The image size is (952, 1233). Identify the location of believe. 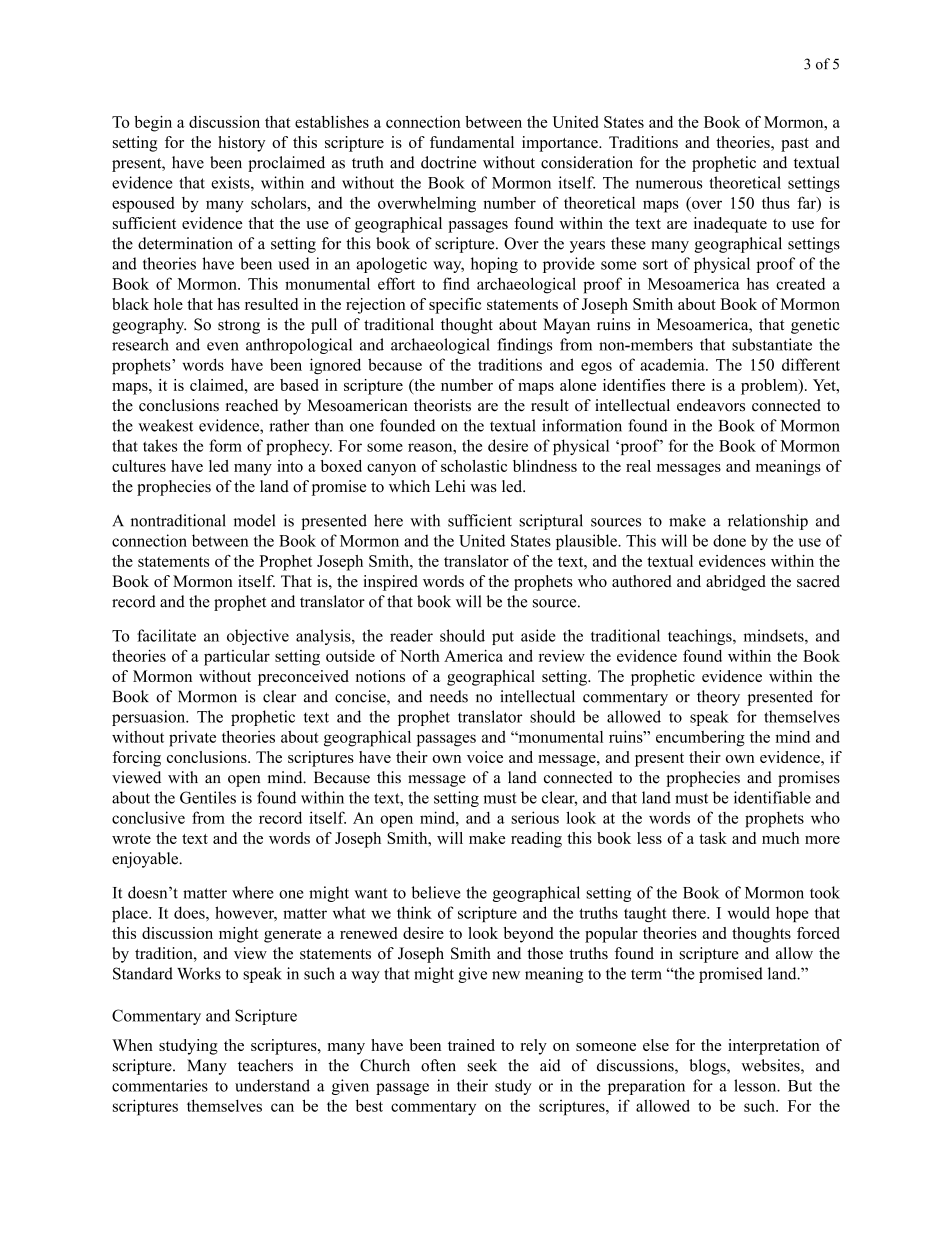
(436, 892).
